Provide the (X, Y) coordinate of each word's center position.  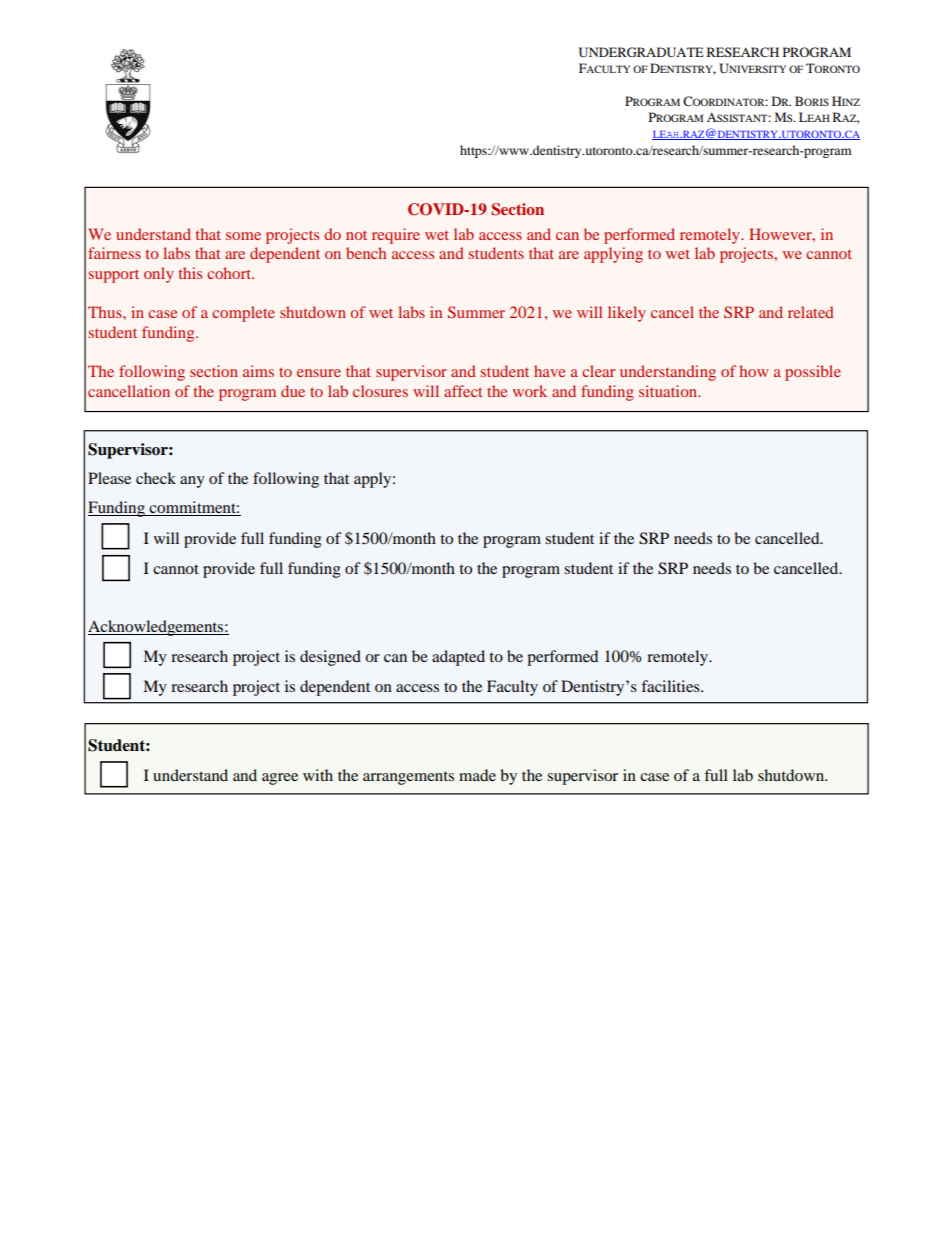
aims (258, 371)
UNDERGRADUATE (641, 52)
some (243, 236)
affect (463, 391)
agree (280, 779)
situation (669, 391)
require (396, 236)
